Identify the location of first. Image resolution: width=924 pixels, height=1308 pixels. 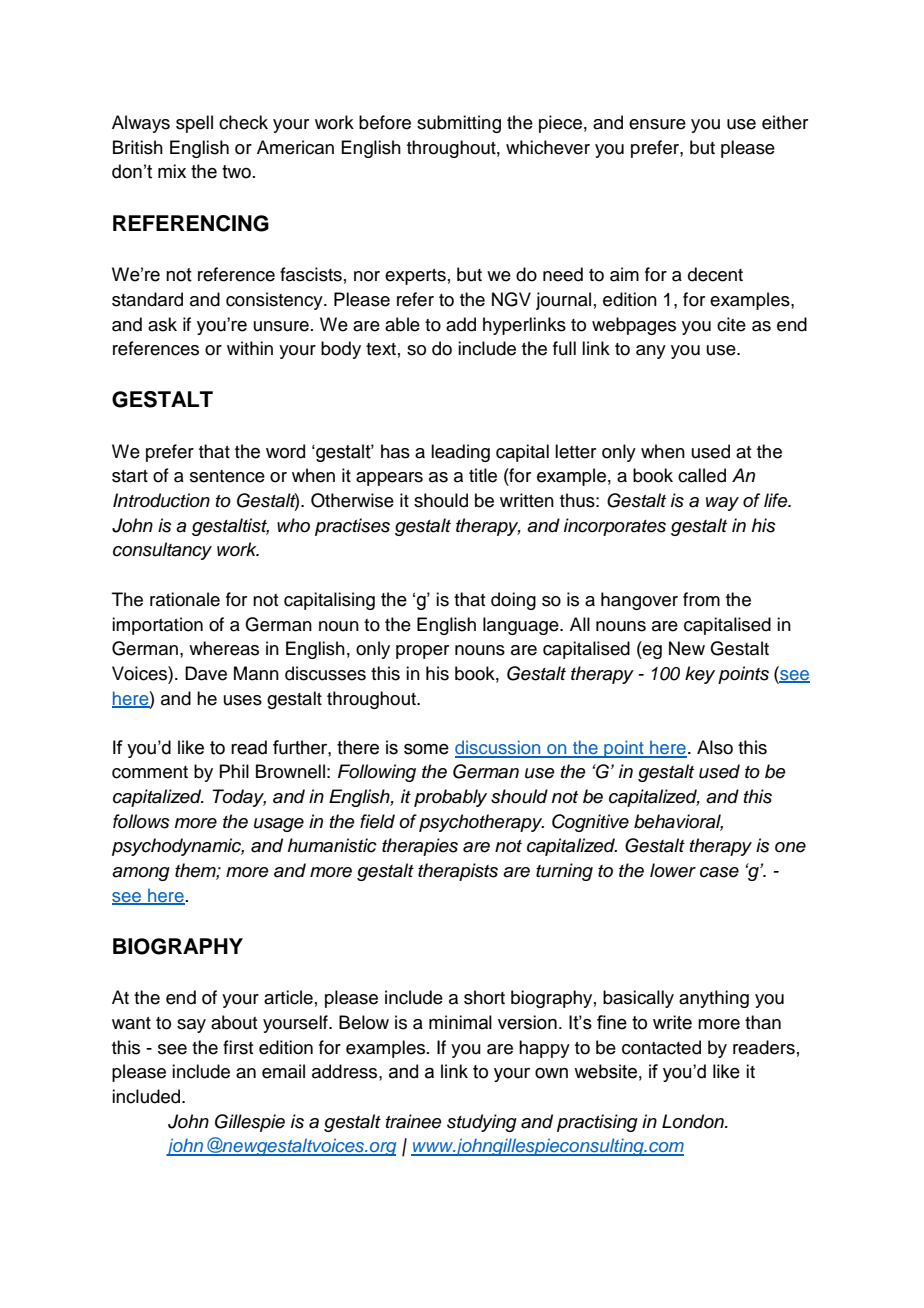
(238, 1047).
